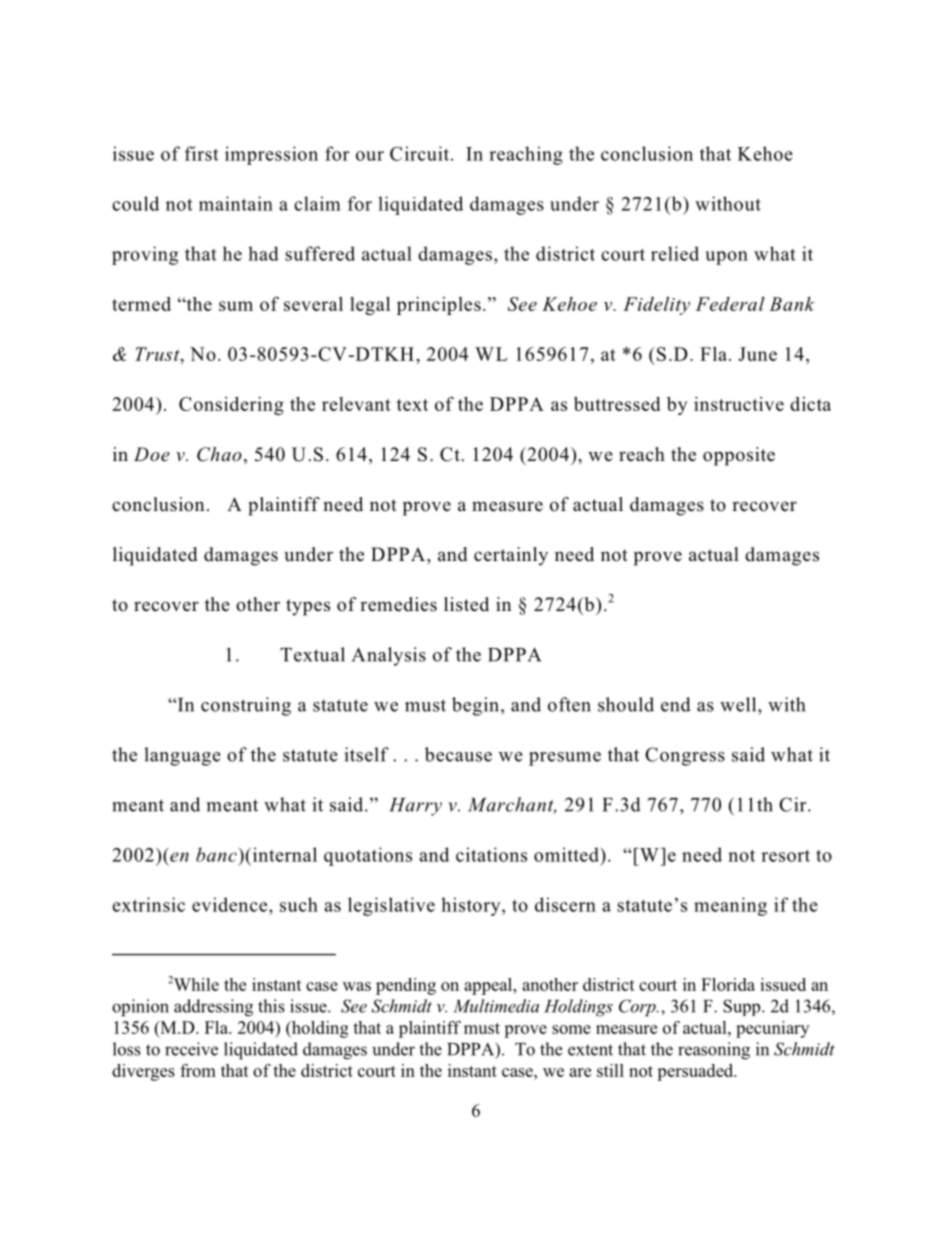 This document has height=1233, width=952. Describe the element at coordinates (182, 756) in the document. I see `language` at that location.
